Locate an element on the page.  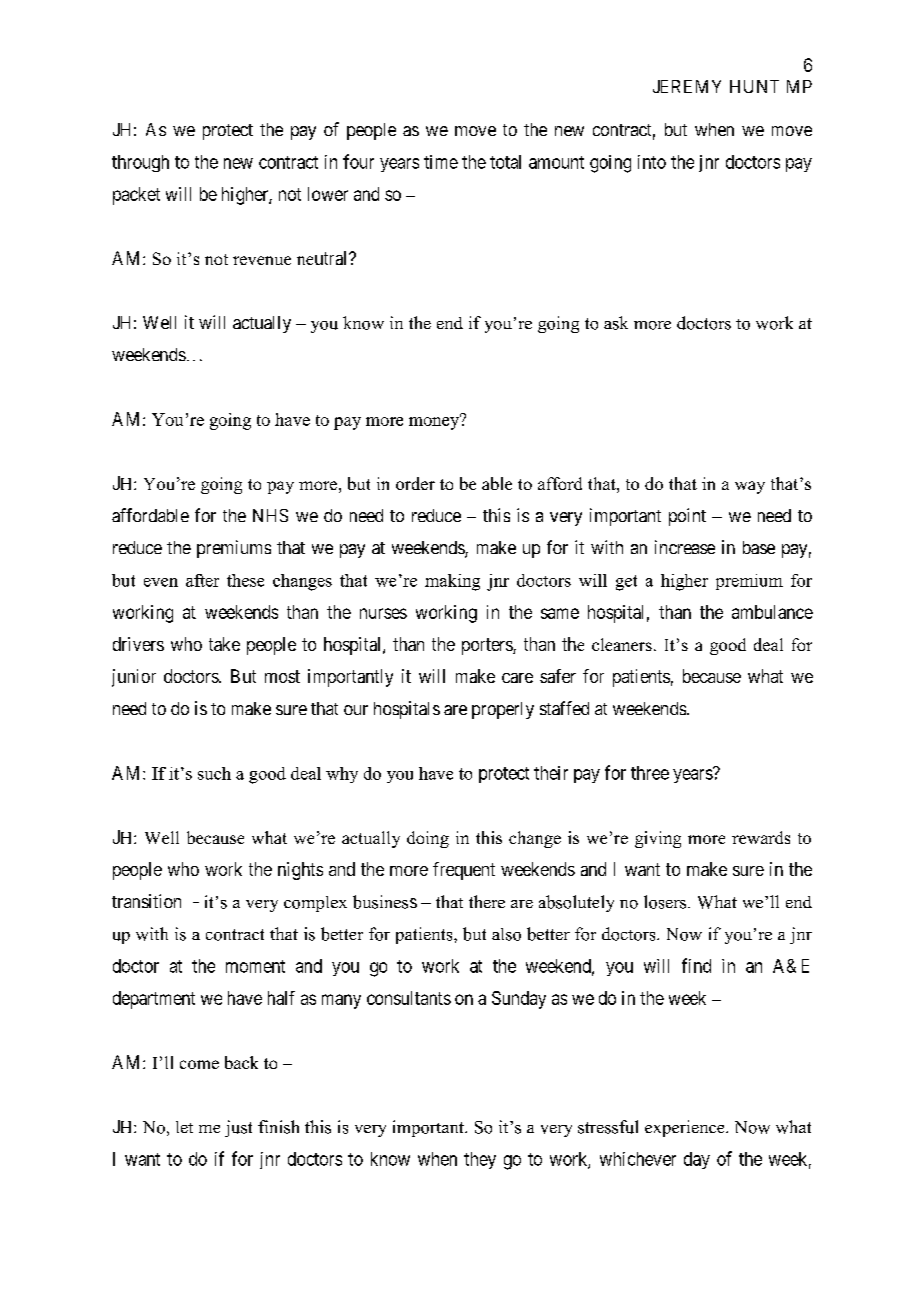
doing is located at coordinates (428, 839).
